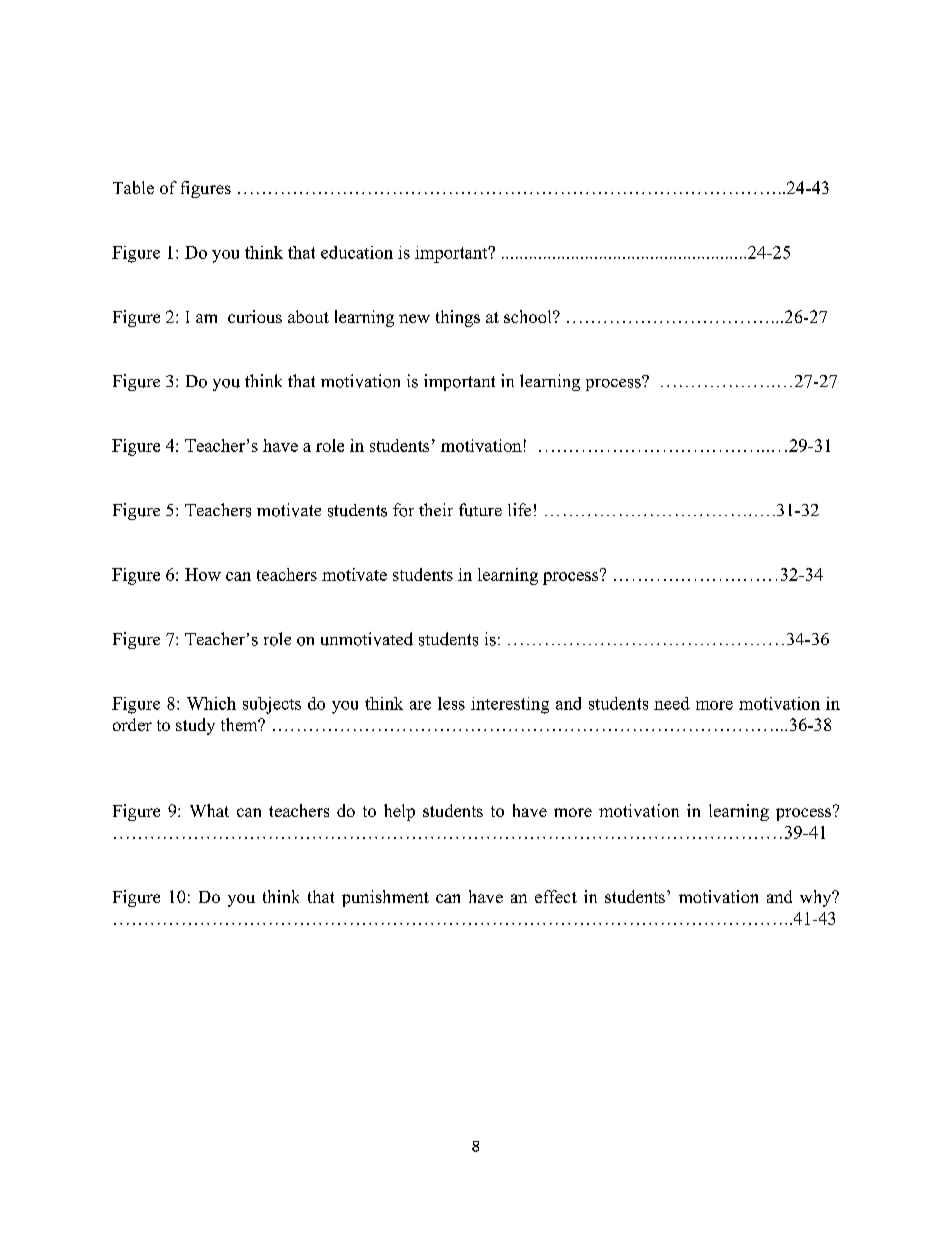  What do you see at coordinates (480, 510) in the screenshot?
I see `future` at bounding box center [480, 510].
